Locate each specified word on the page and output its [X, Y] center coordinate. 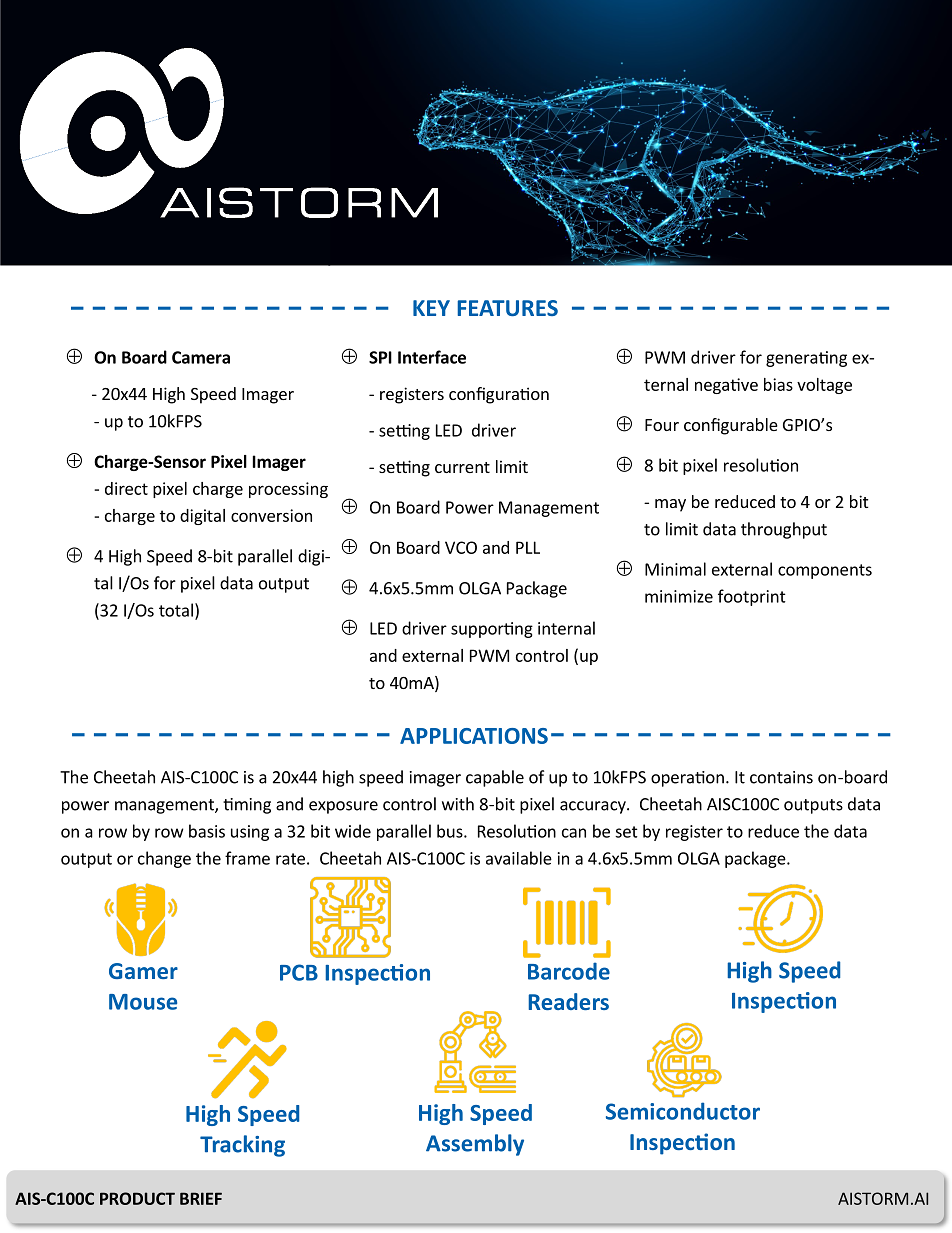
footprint [752, 597]
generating [806, 359]
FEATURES [507, 308]
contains [781, 777]
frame [247, 858]
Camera [201, 357]
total [176, 610]
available [519, 858]
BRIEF [201, 1198]
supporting [492, 630]
